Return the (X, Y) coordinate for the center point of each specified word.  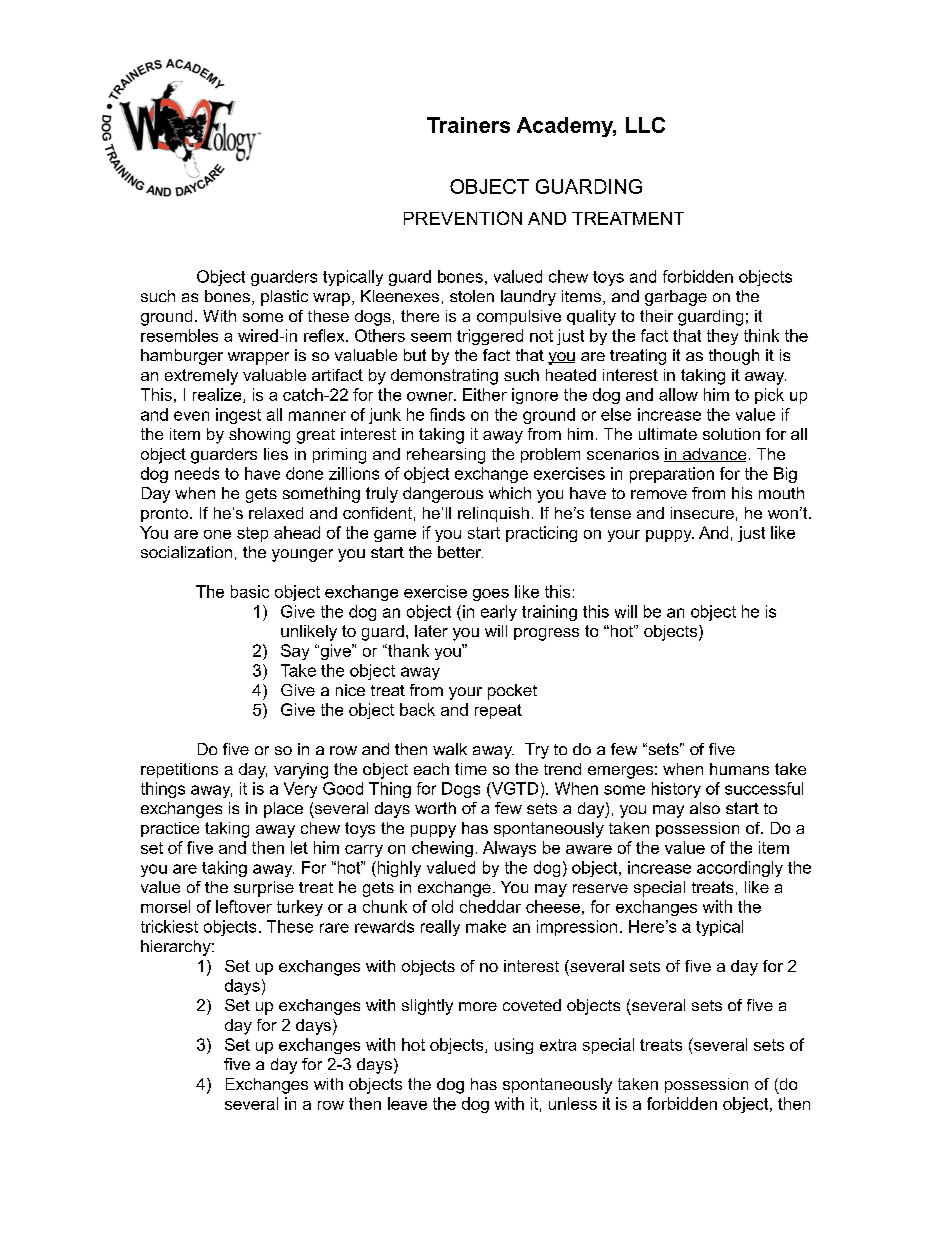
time (471, 769)
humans (739, 769)
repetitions (179, 770)
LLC (645, 125)
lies (276, 454)
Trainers (468, 125)
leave (407, 1103)
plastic (284, 298)
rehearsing (446, 456)
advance (713, 455)
